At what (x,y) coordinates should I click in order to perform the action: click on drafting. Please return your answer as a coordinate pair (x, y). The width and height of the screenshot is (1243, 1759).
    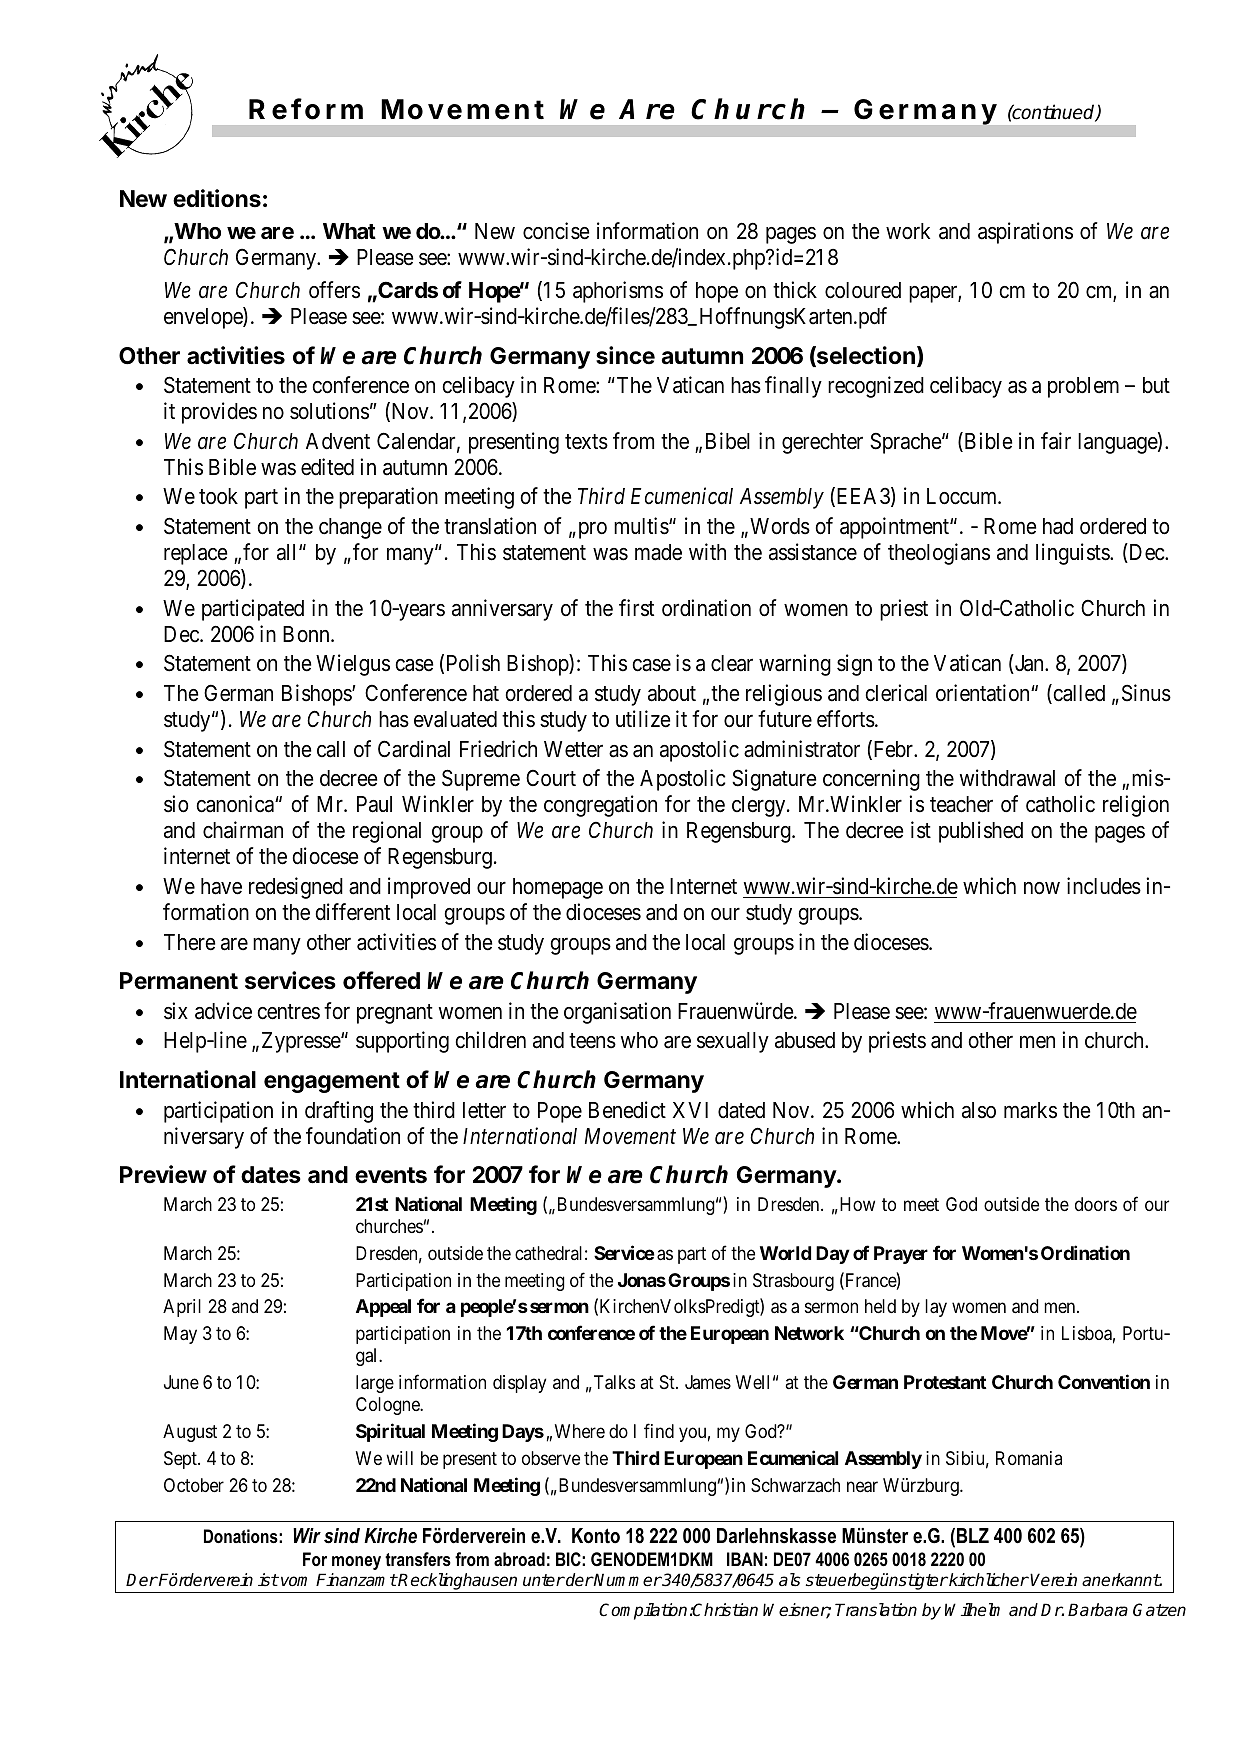
    Looking at the image, I should click on (339, 1112).
